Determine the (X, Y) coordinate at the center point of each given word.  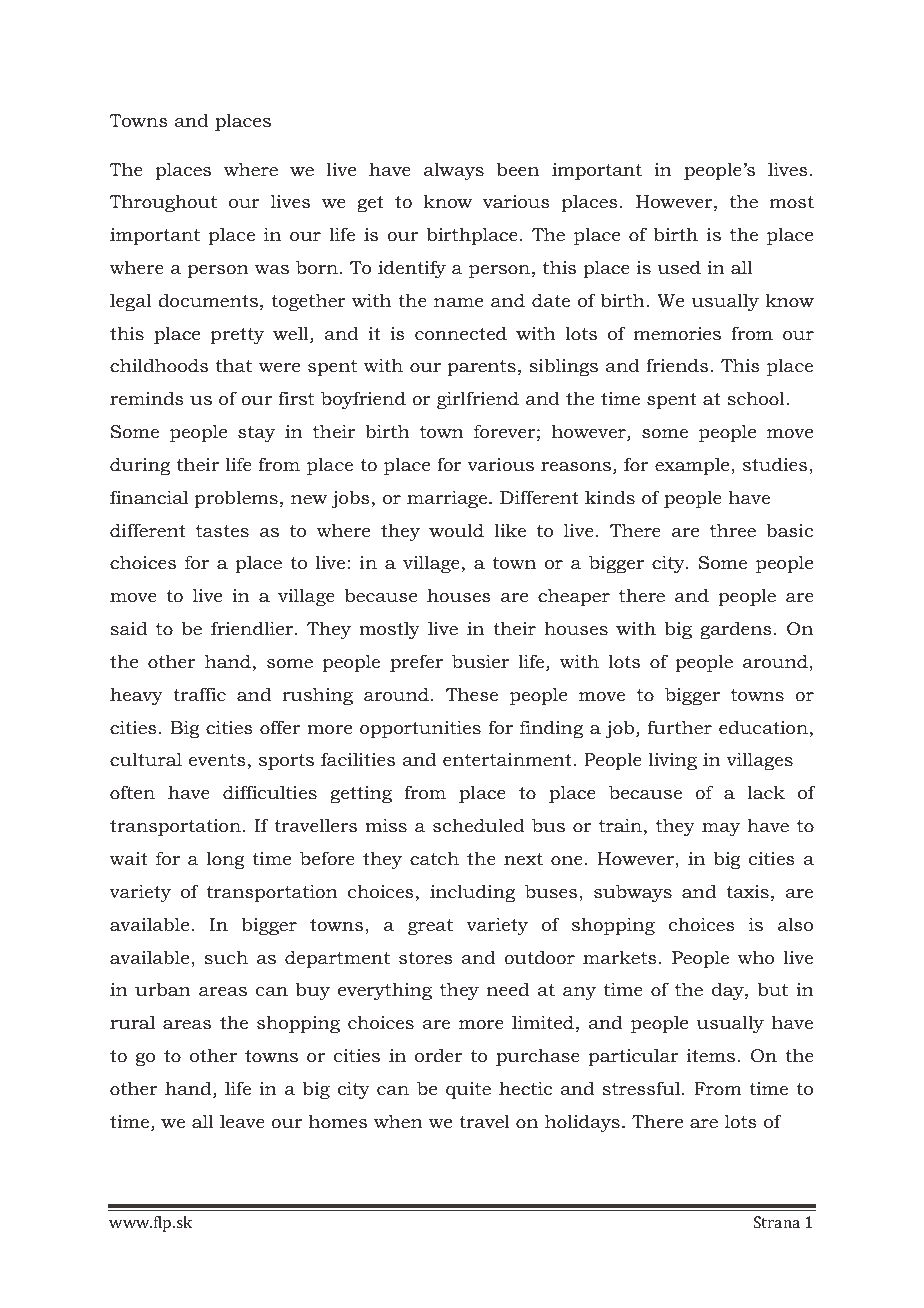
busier (480, 661)
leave (242, 1121)
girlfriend (478, 400)
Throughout (163, 203)
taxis (747, 891)
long (225, 860)
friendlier (253, 628)
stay (256, 434)
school (757, 398)
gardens (736, 630)
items (711, 1055)
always (454, 171)
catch (434, 858)
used (679, 267)
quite (468, 1090)
